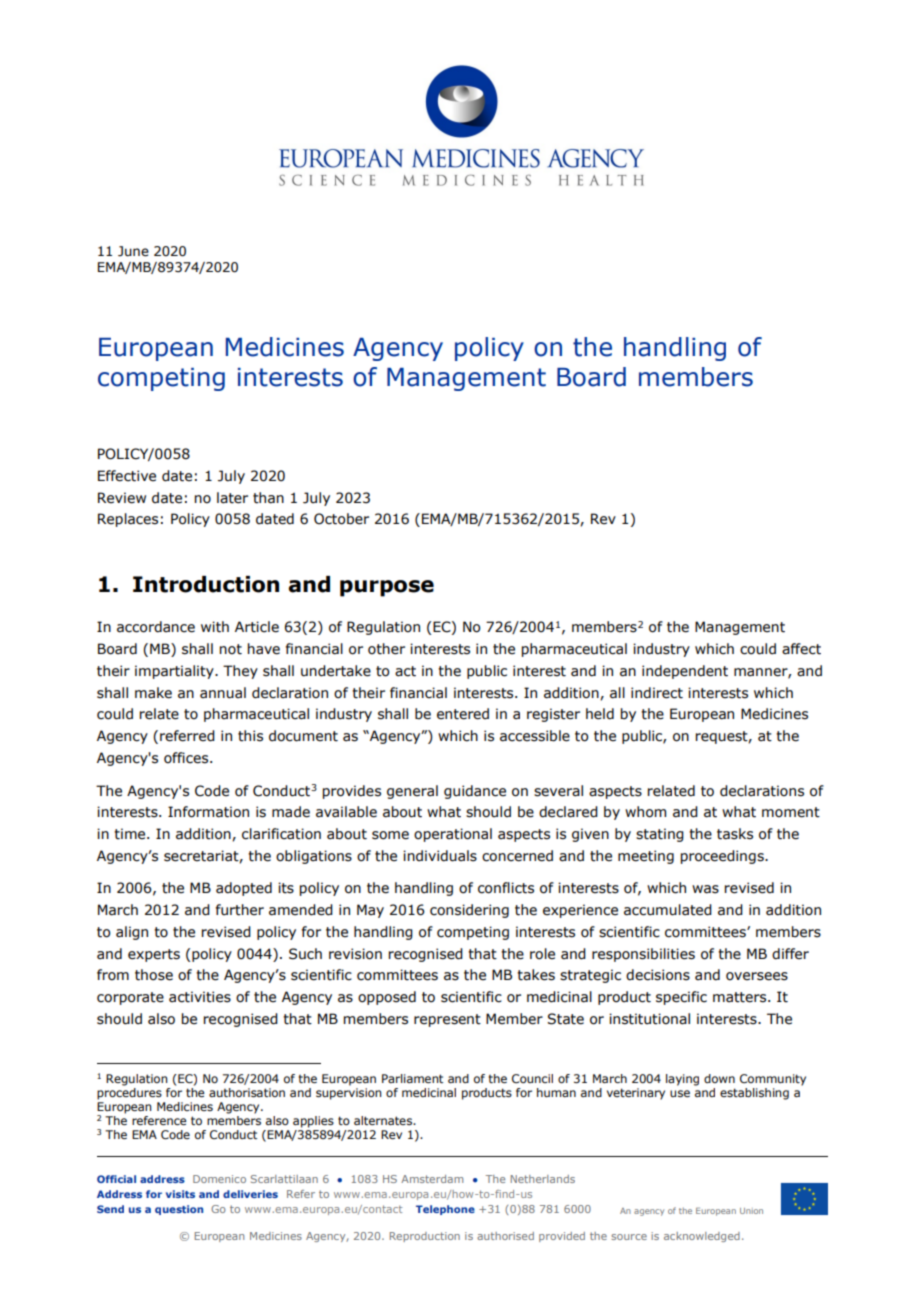 This image has width=924, height=1308. Describe the element at coordinates (387, 588) in the image. I see `purpose` at that location.
